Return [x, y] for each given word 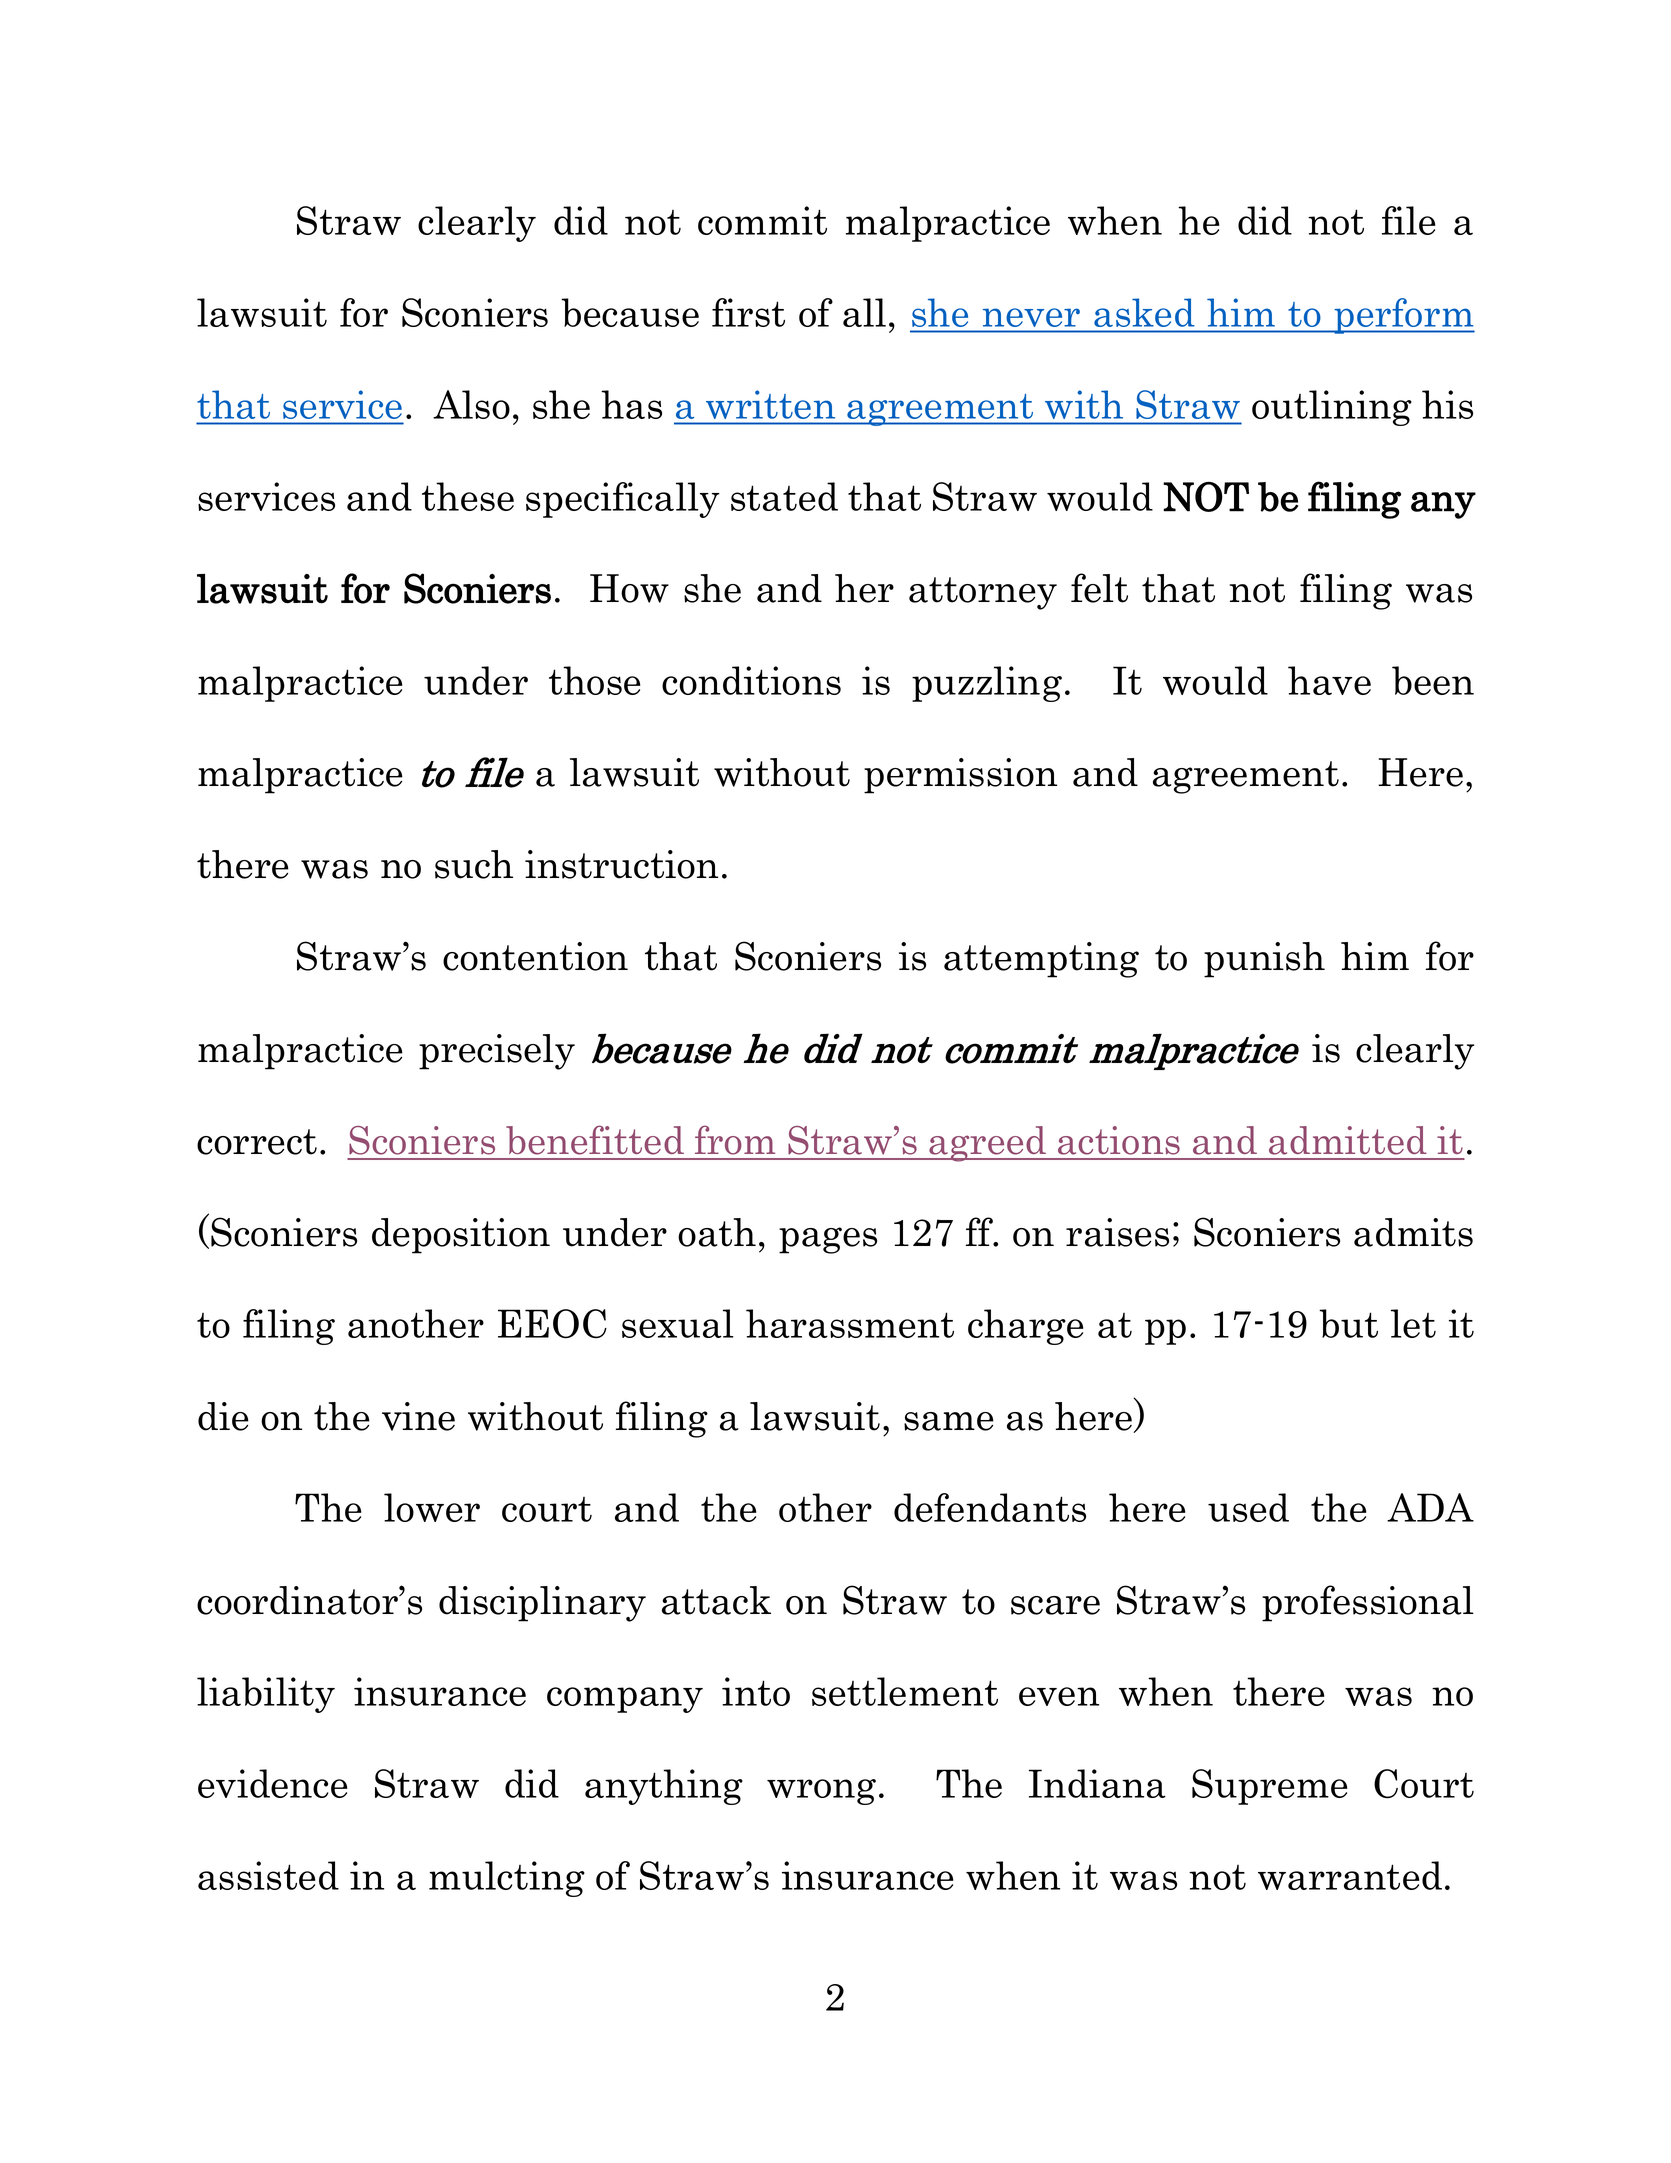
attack [716, 1600]
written [770, 405]
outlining [1332, 408]
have [1329, 680]
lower [432, 1507]
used [1248, 1507]
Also [471, 404]
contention [535, 956]
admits [1413, 1232]
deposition [461, 1236]
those [594, 680]
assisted [268, 1875]
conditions [751, 680]
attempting [1041, 960]
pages [828, 1240]
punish [1264, 960]
